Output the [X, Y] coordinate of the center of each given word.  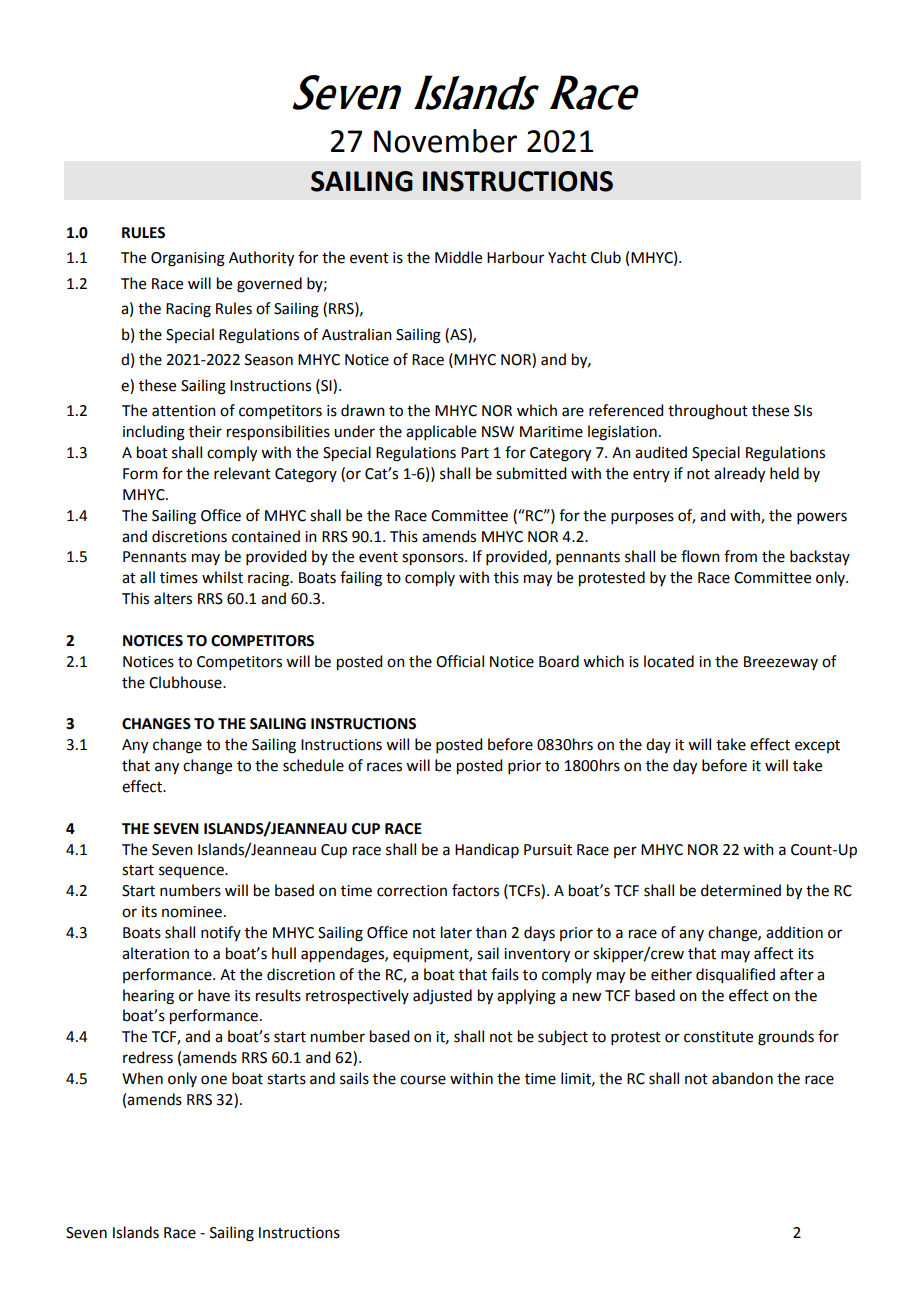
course [423, 1080]
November [445, 141]
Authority [261, 259]
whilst [222, 577]
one [214, 1080]
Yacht [567, 257]
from [740, 556]
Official [460, 661]
